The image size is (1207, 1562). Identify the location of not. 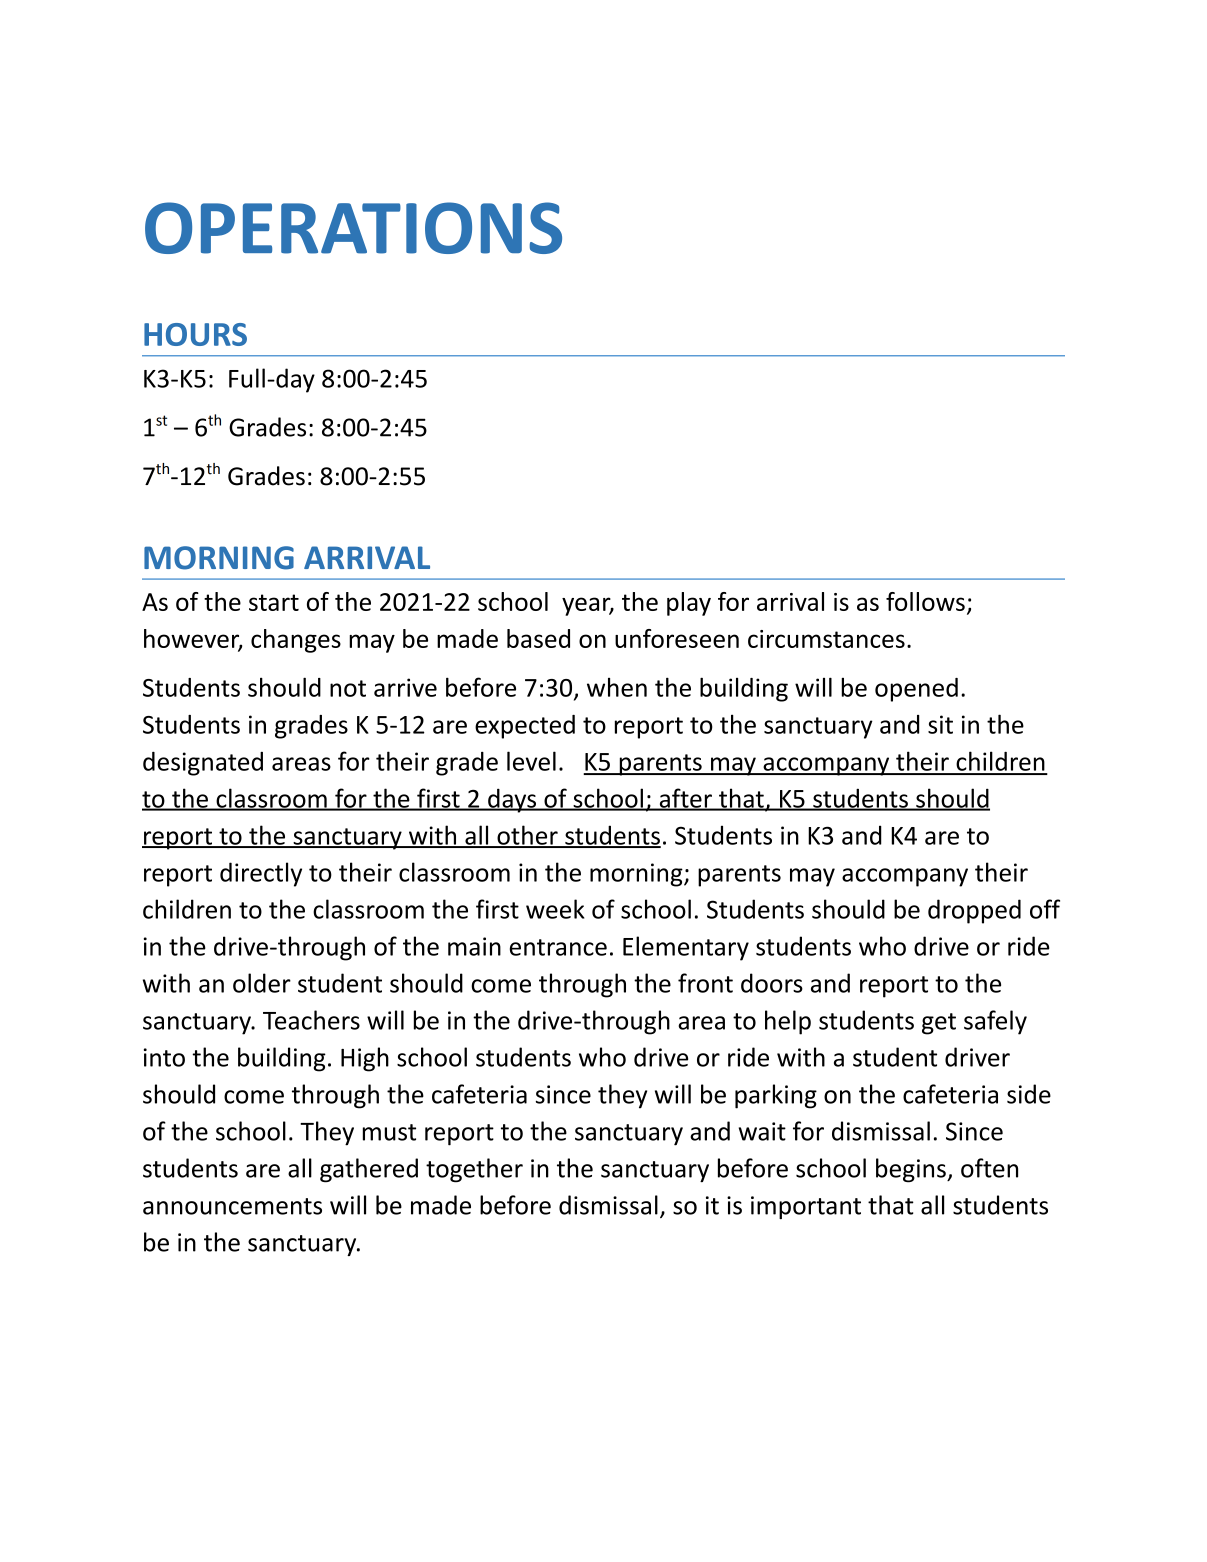
(348, 688).
